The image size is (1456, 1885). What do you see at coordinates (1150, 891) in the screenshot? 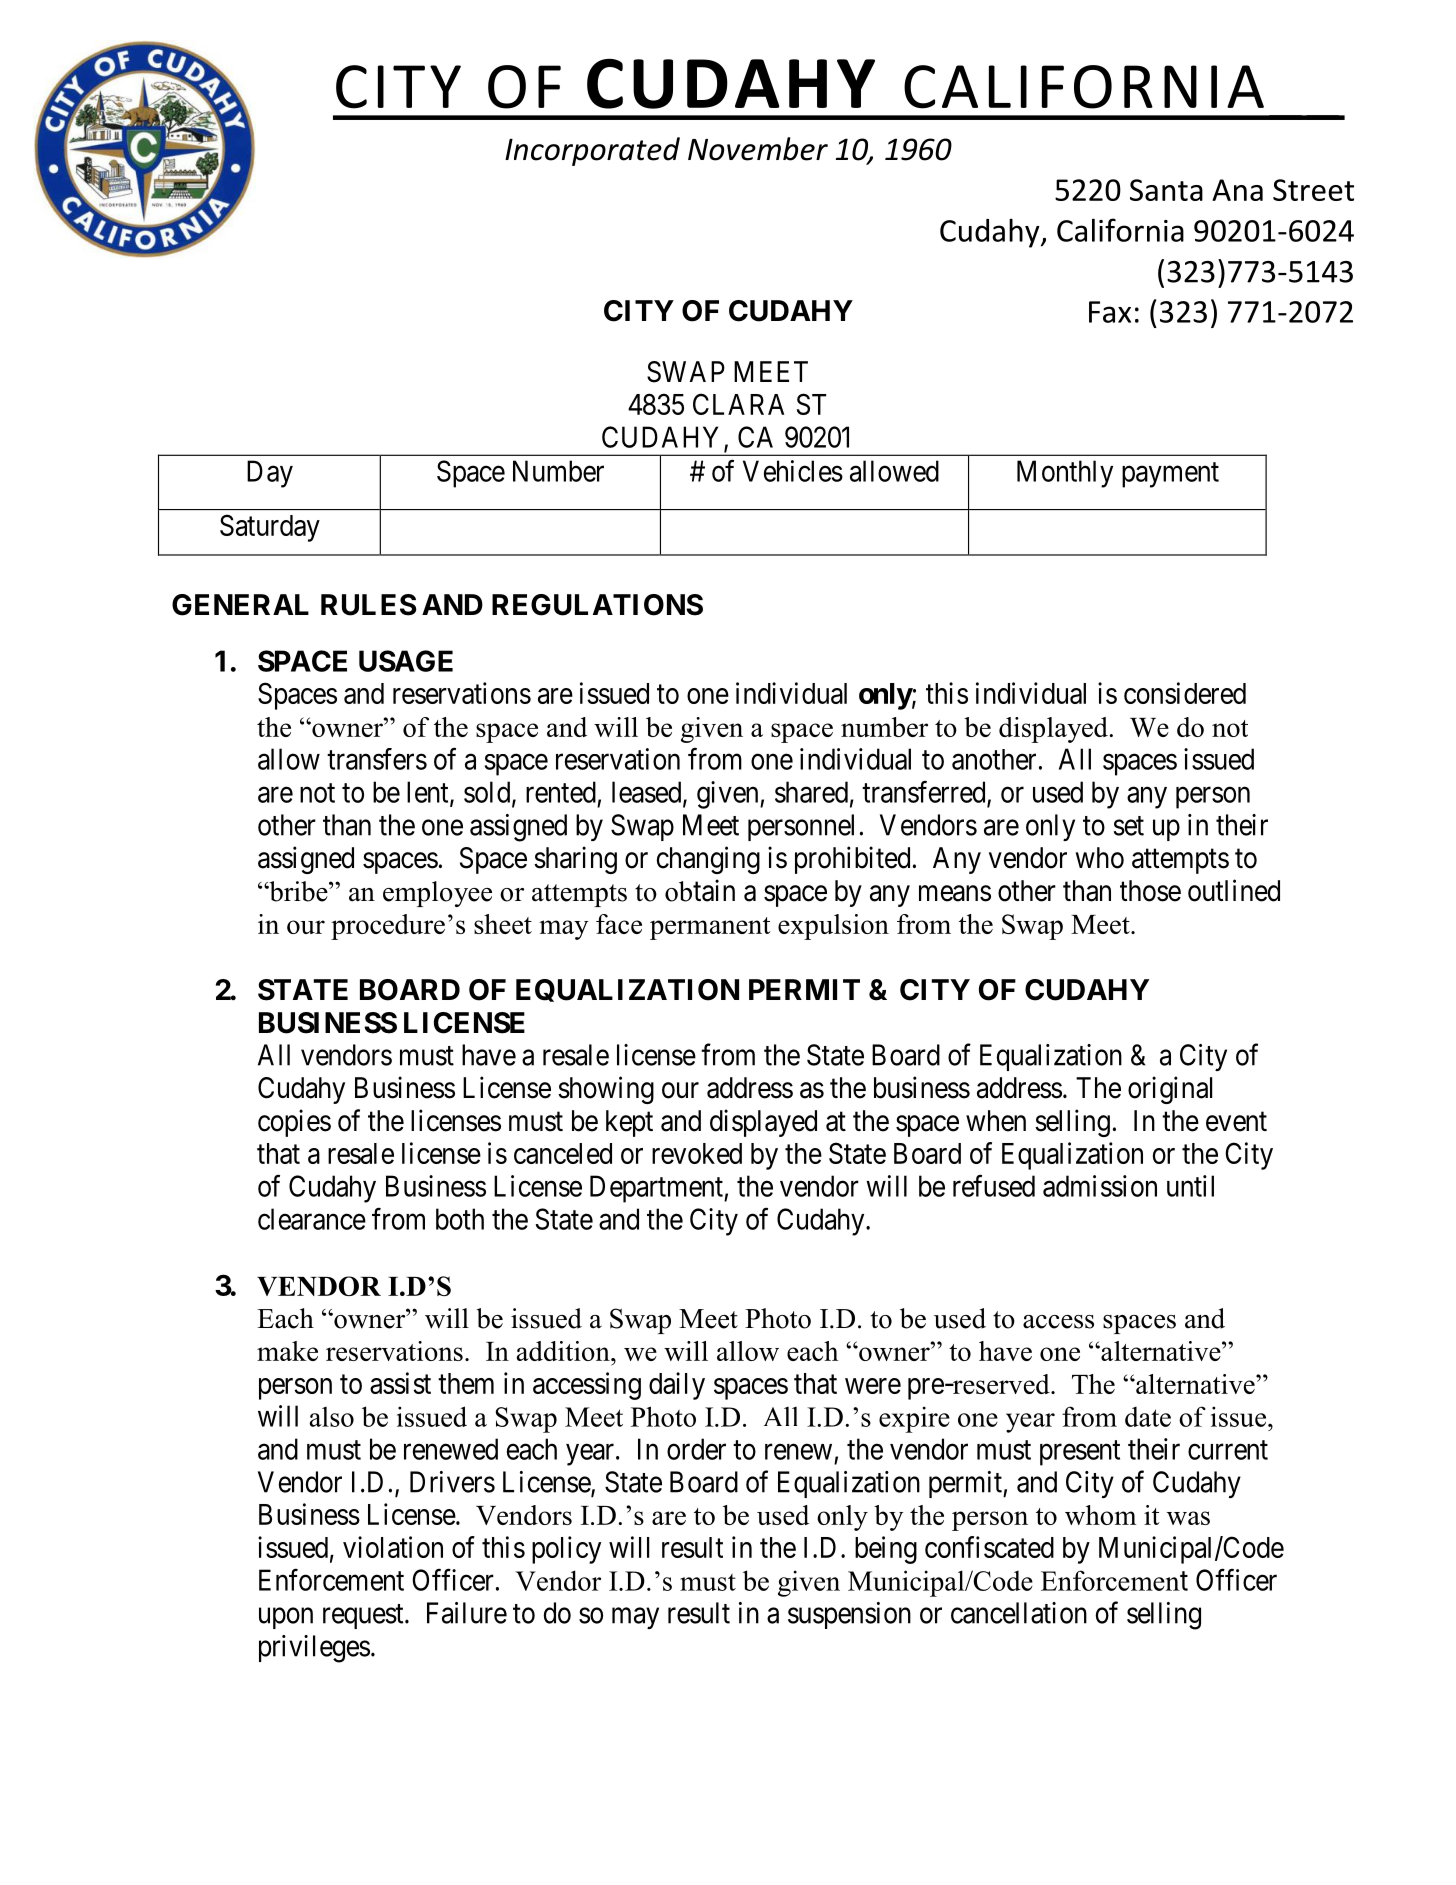
I see `those` at bounding box center [1150, 891].
